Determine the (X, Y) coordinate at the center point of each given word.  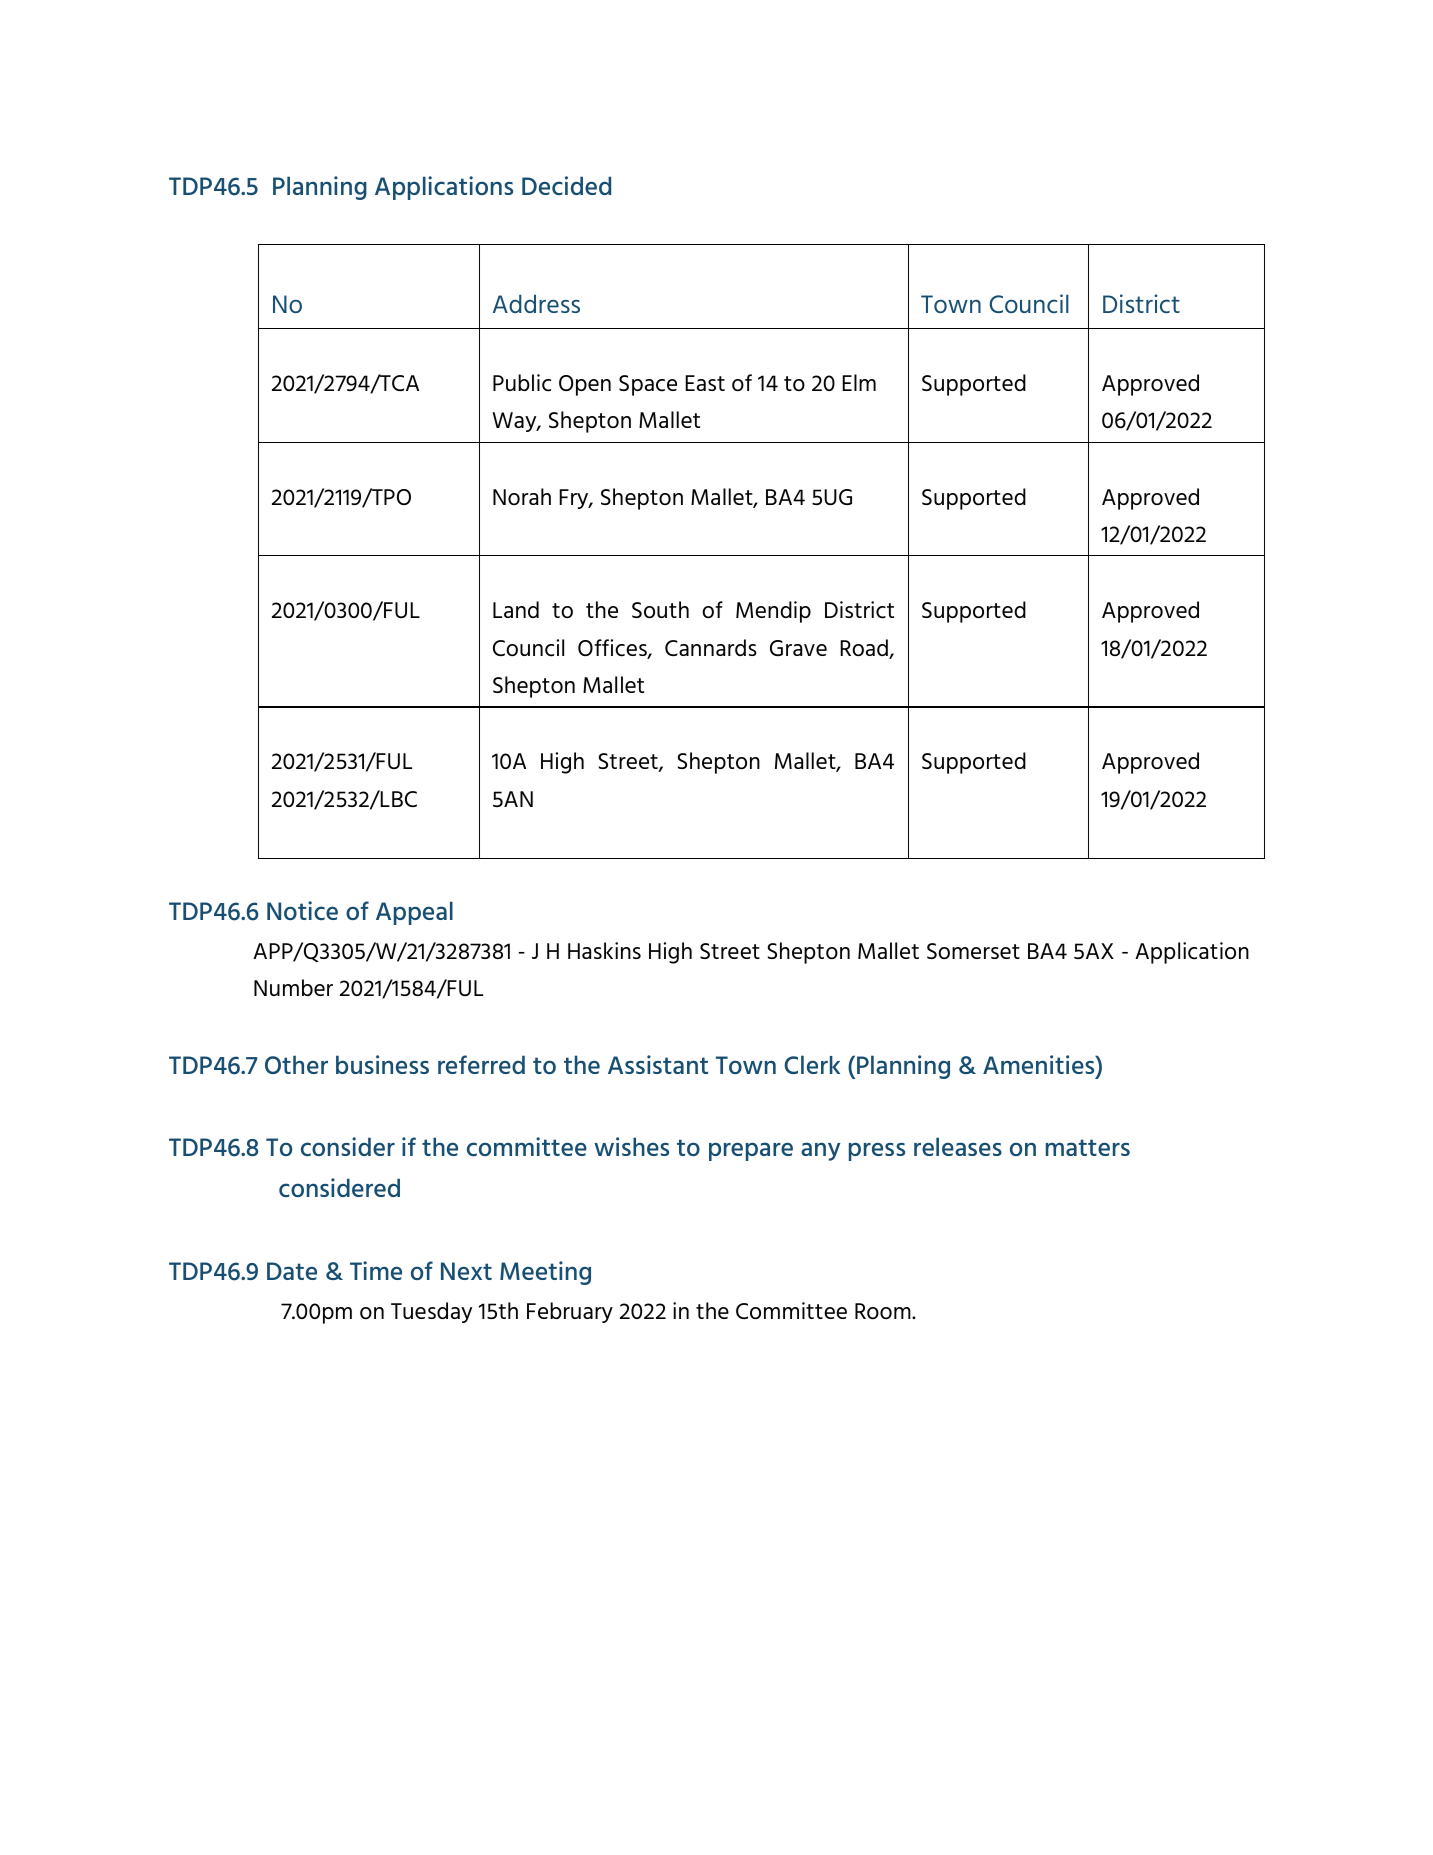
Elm (859, 382)
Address (536, 303)
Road (865, 649)
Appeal (414, 913)
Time (376, 1270)
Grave (798, 648)
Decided (566, 185)
